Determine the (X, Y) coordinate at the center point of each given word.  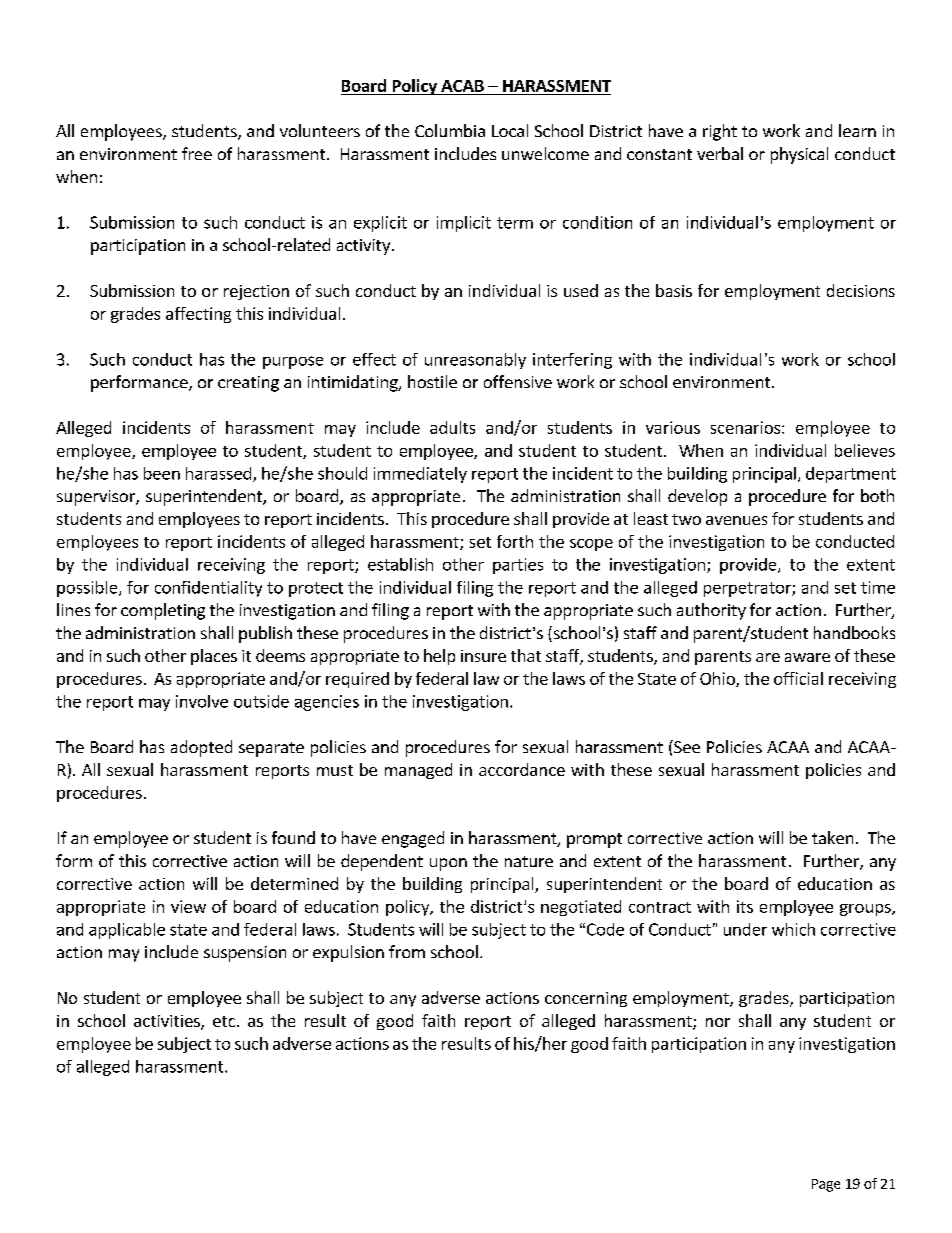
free (197, 153)
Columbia (450, 130)
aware (807, 657)
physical (799, 155)
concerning (586, 999)
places (214, 657)
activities (168, 1022)
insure (483, 656)
